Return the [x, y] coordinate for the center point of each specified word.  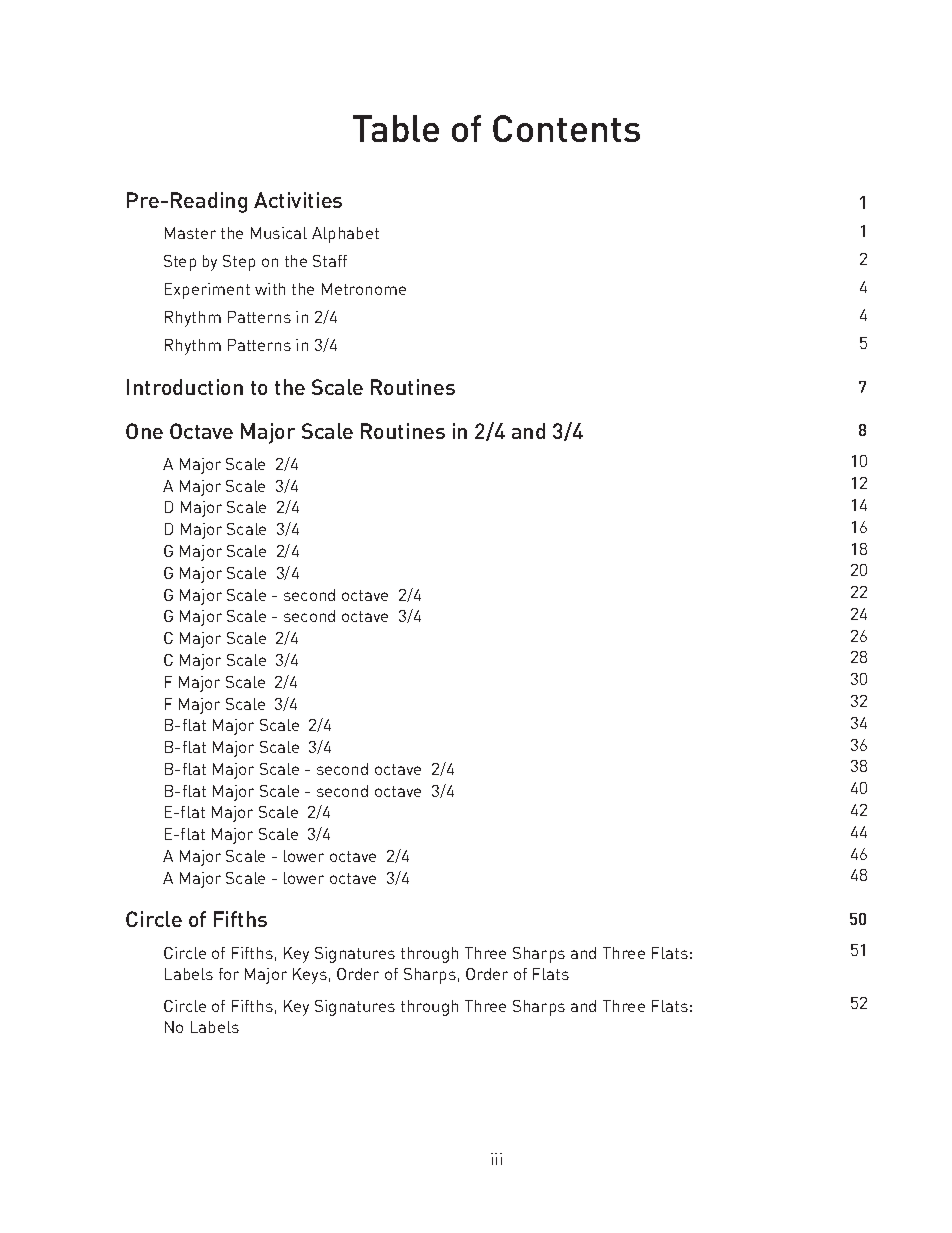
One [144, 431]
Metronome [364, 289]
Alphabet [345, 235]
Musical [279, 233]
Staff [330, 261]
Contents [566, 128]
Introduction [185, 387]
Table [396, 128]
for [229, 974]
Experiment [207, 291]
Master [190, 233]
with [270, 289]
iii [496, 1159]
